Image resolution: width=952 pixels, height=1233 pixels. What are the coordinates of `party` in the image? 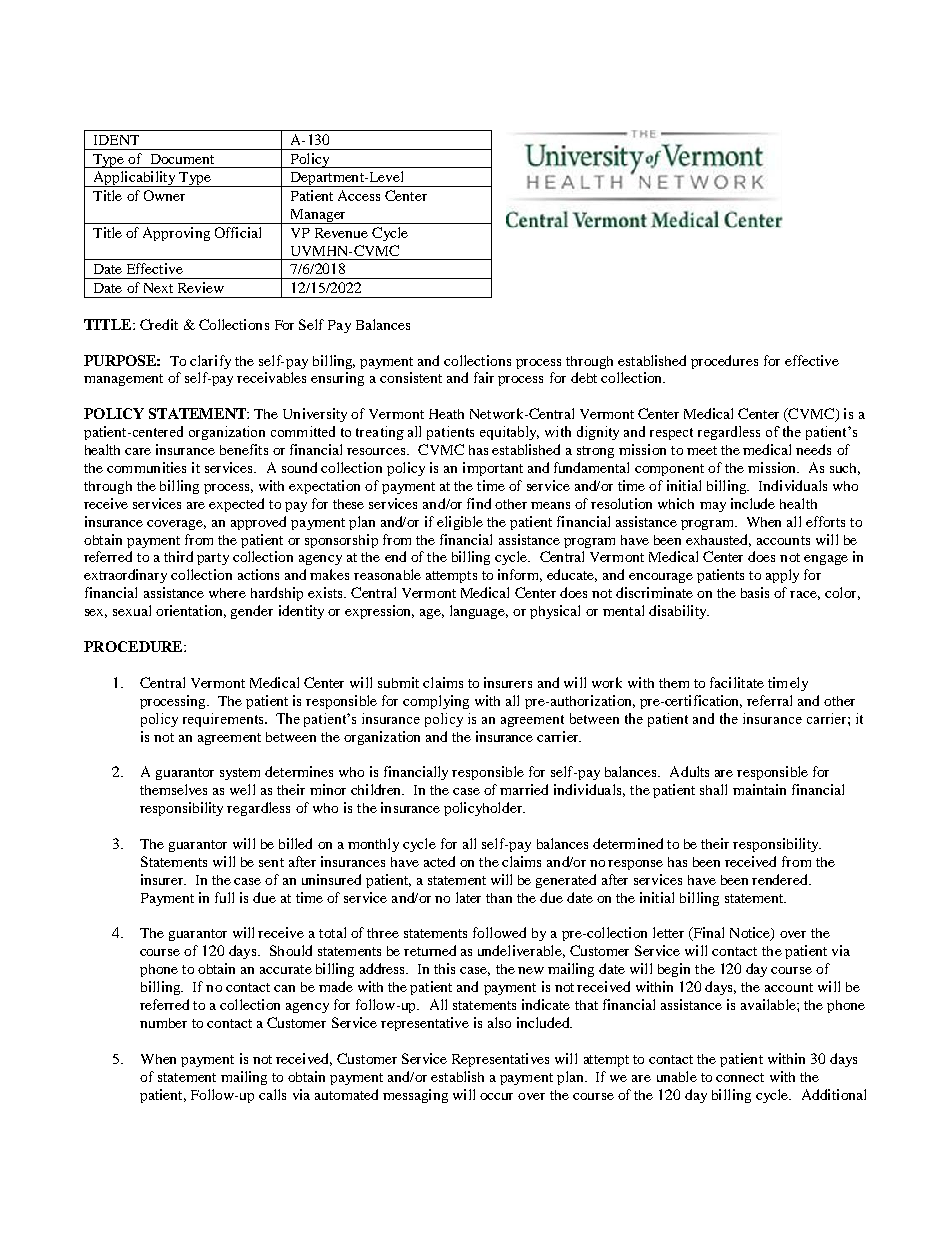 It's located at (213, 559).
